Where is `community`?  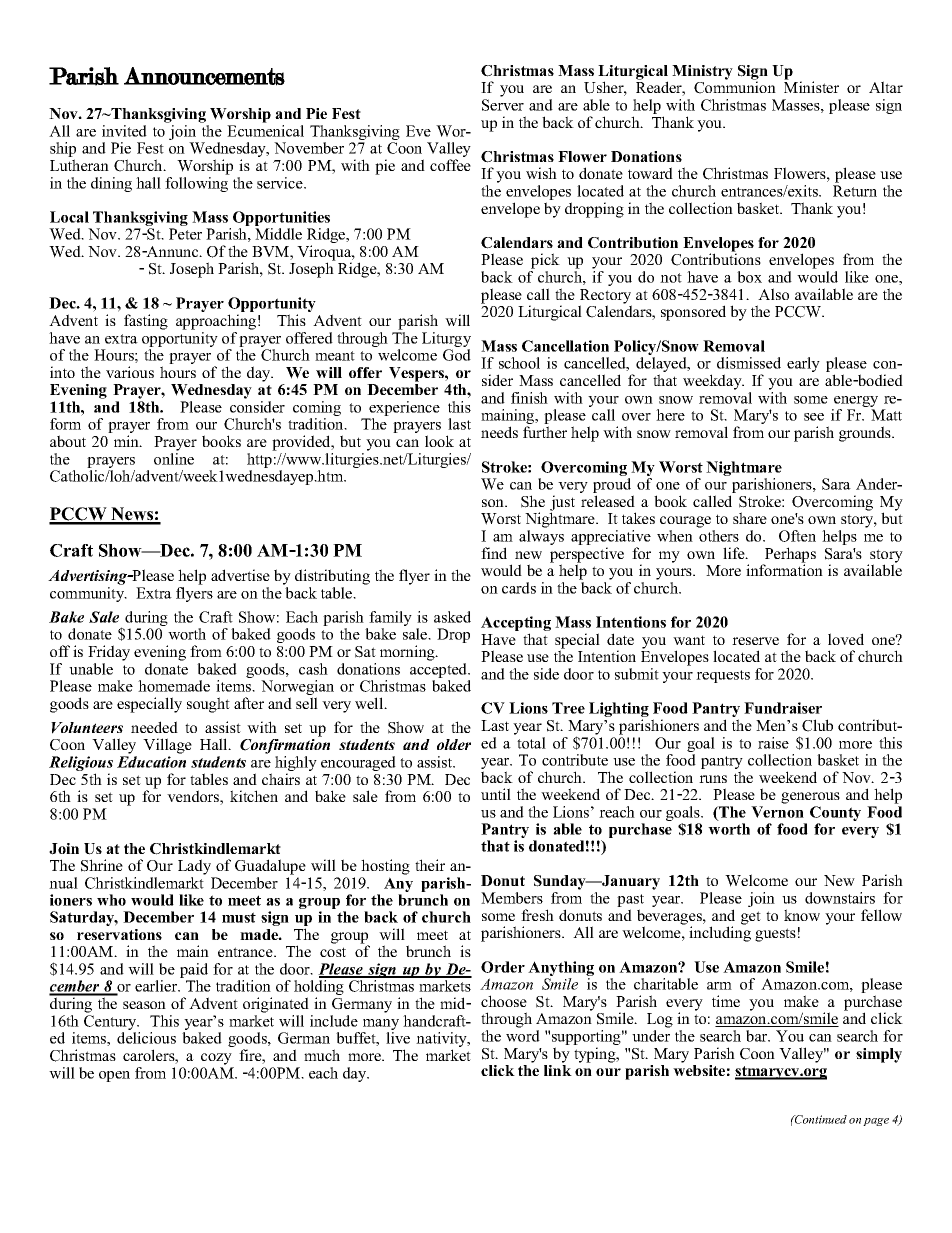 community is located at coordinates (88, 594).
